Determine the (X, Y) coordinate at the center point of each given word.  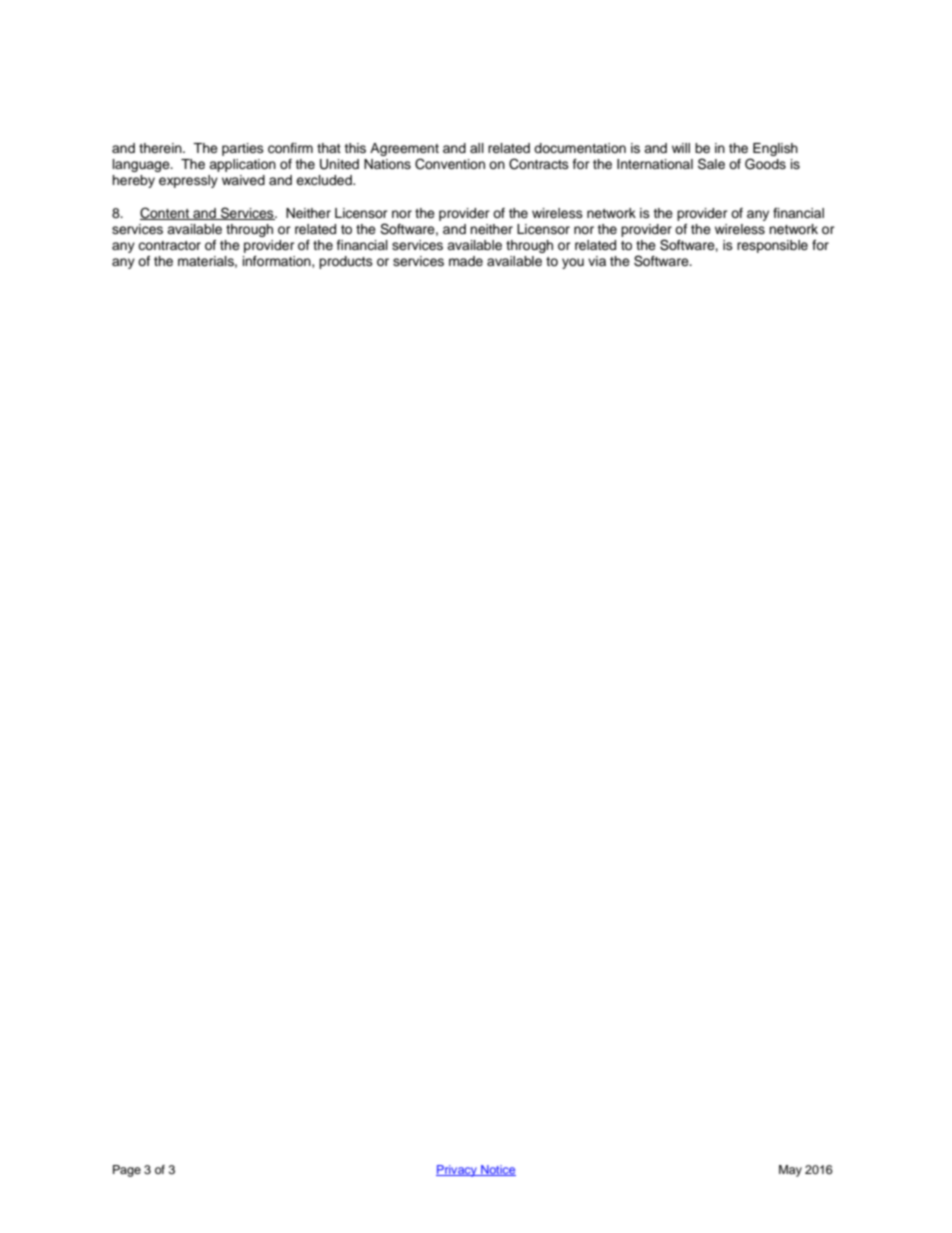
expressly (188, 181)
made (466, 261)
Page (127, 1171)
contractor (169, 245)
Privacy (458, 1171)
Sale (711, 164)
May (790, 1171)
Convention (450, 164)
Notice (497, 1170)
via (597, 261)
